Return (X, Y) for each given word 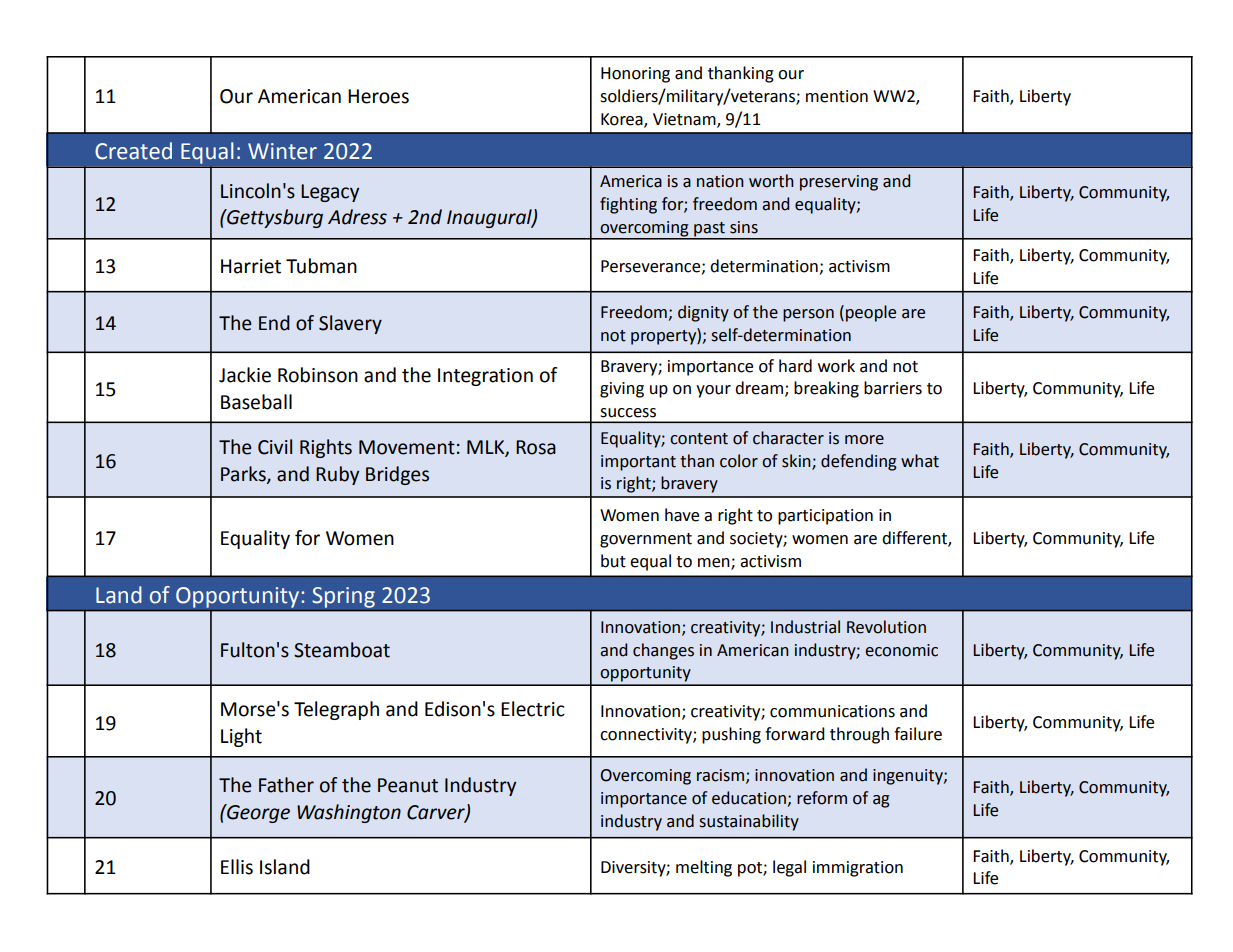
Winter (282, 151)
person (808, 315)
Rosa (536, 447)
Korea (623, 120)
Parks (244, 475)
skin (797, 461)
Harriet (251, 266)
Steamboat (342, 650)
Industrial (805, 627)
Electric (533, 709)
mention (837, 96)
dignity (703, 313)
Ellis (237, 867)
